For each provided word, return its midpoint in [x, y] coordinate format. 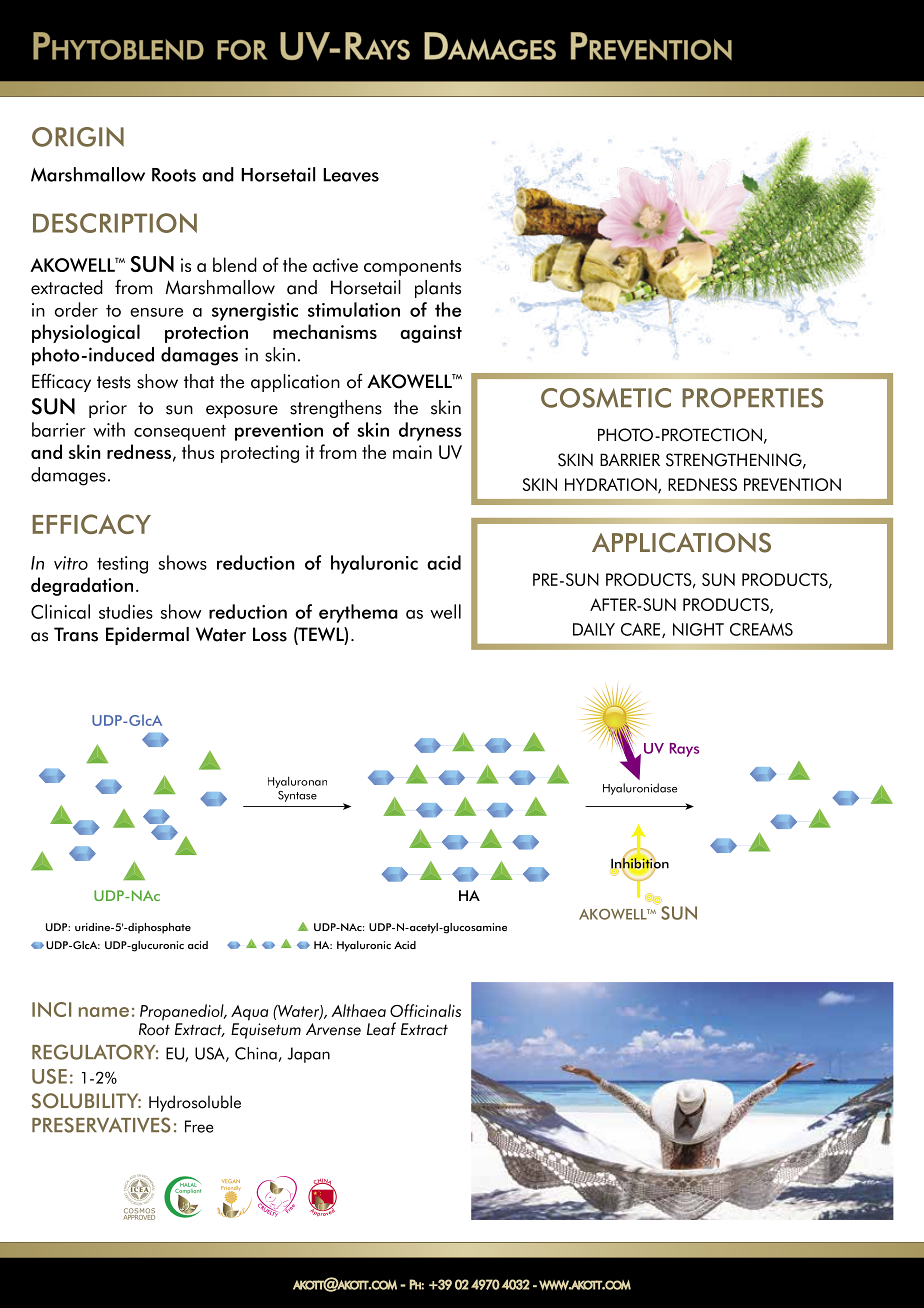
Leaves [351, 175]
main [412, 452]
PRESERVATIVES [101, 1125]
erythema [358, 613]
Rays [684, 750]
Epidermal [147, 636]
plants [438, 289]
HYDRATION [612, 486]
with [109, 429]
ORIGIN [78, 137]
